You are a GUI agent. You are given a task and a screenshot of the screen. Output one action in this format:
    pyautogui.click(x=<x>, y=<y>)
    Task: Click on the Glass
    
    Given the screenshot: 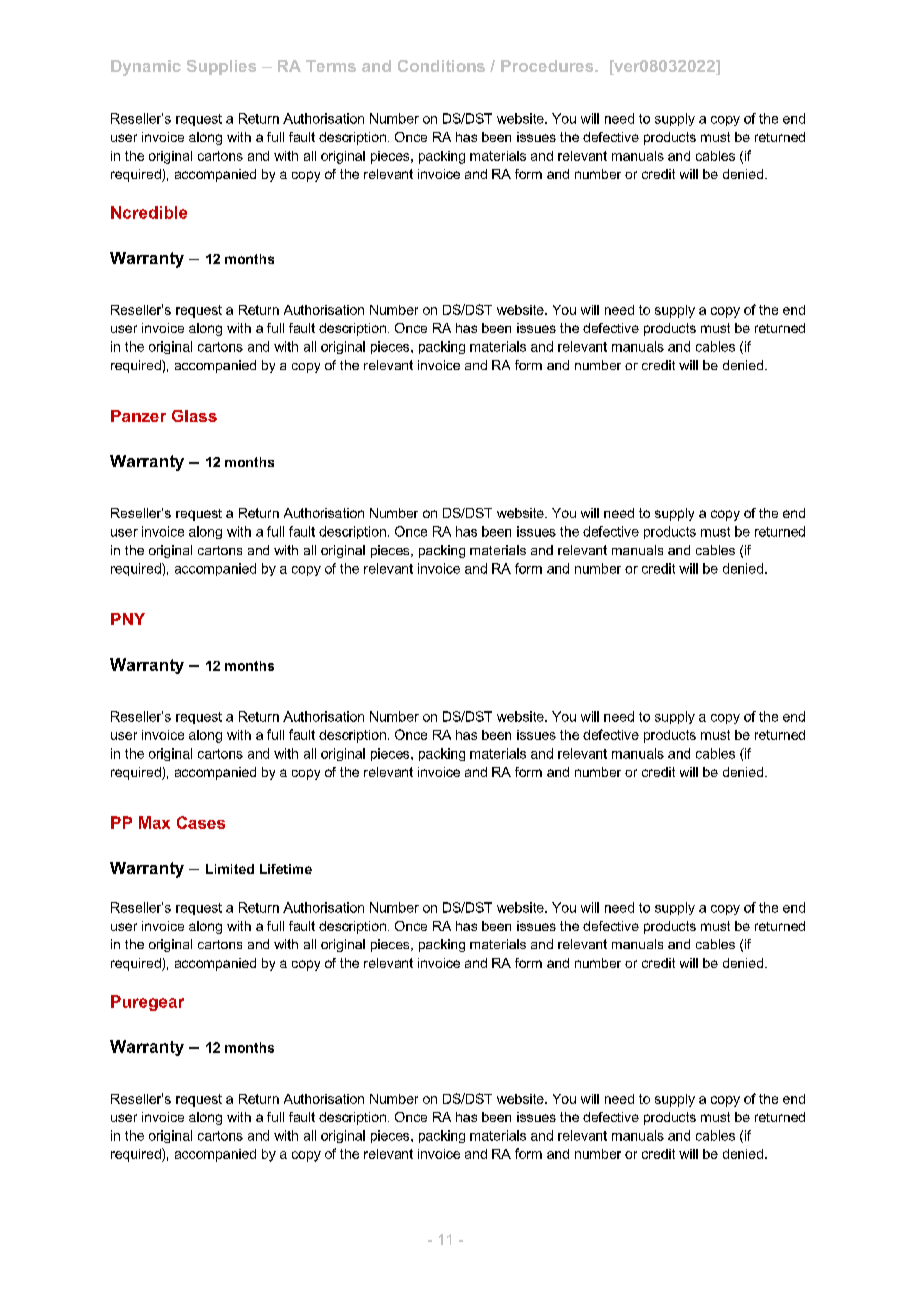 What is the action you would take?
    pyautogui.click(x=194, y=416)
